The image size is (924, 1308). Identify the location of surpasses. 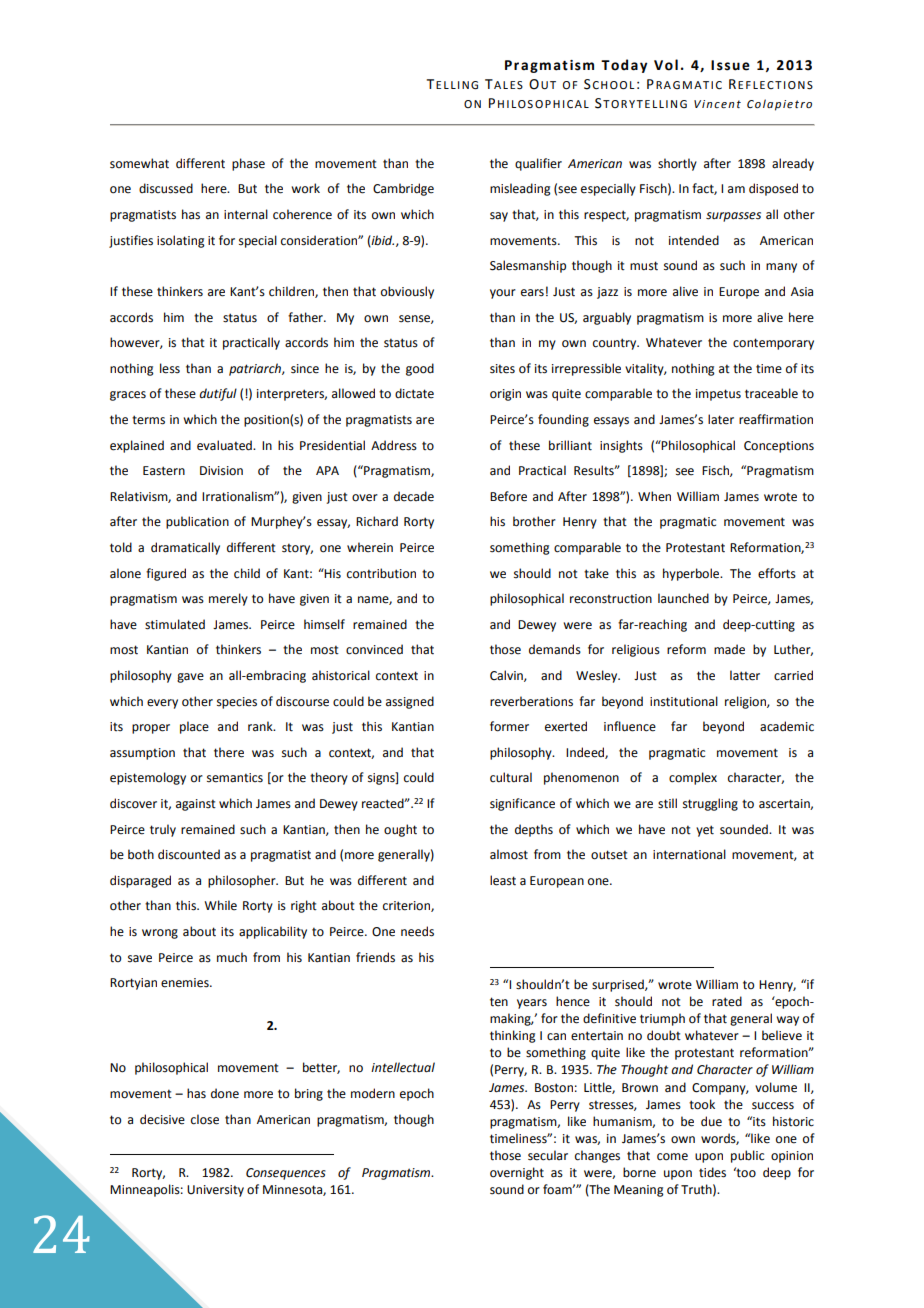
(733, 217).
